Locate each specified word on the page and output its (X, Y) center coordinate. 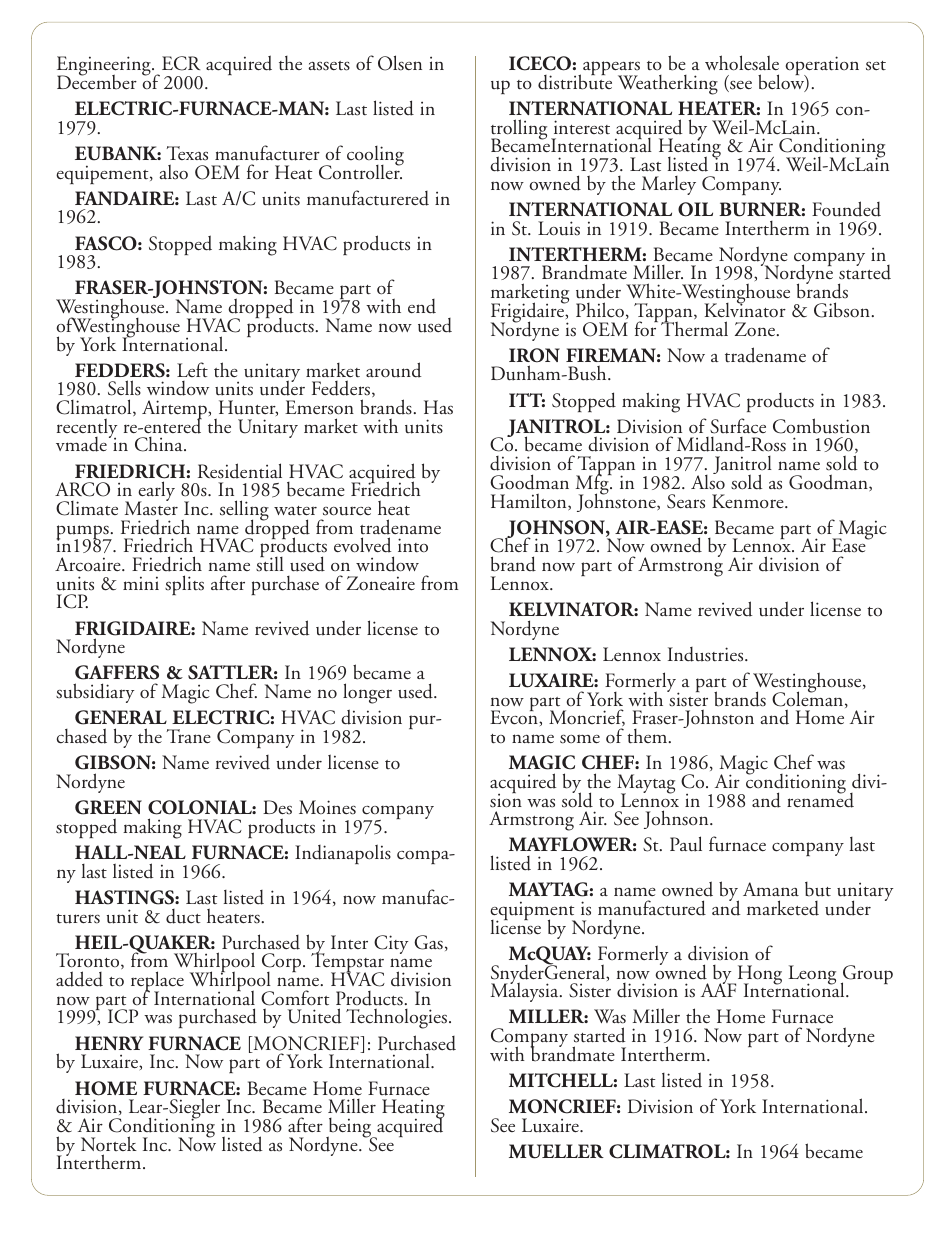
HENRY (109, 1043)
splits (184, 585)
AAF (718, 989)
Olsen (400, 63)
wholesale (742, 63)
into (413, 545)
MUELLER (556, 1151)
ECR (181, 63)
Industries (707, 654)
